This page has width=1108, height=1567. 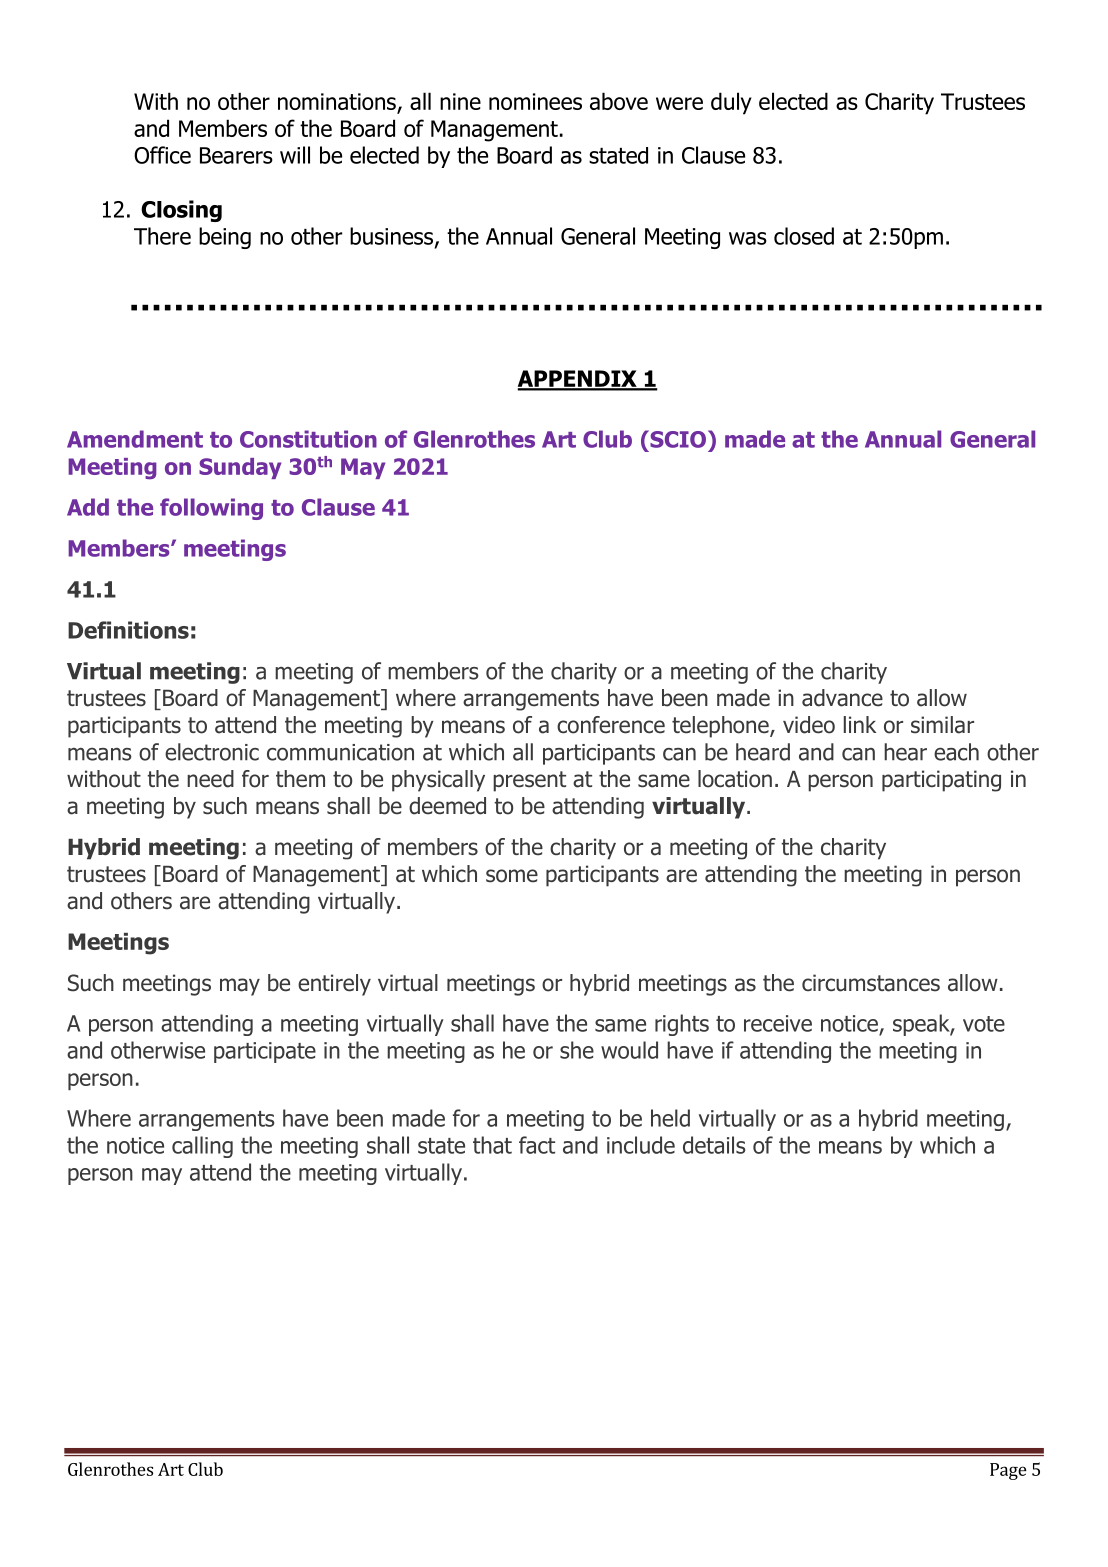 I want to click on Office, so click(x=162, y=155).
